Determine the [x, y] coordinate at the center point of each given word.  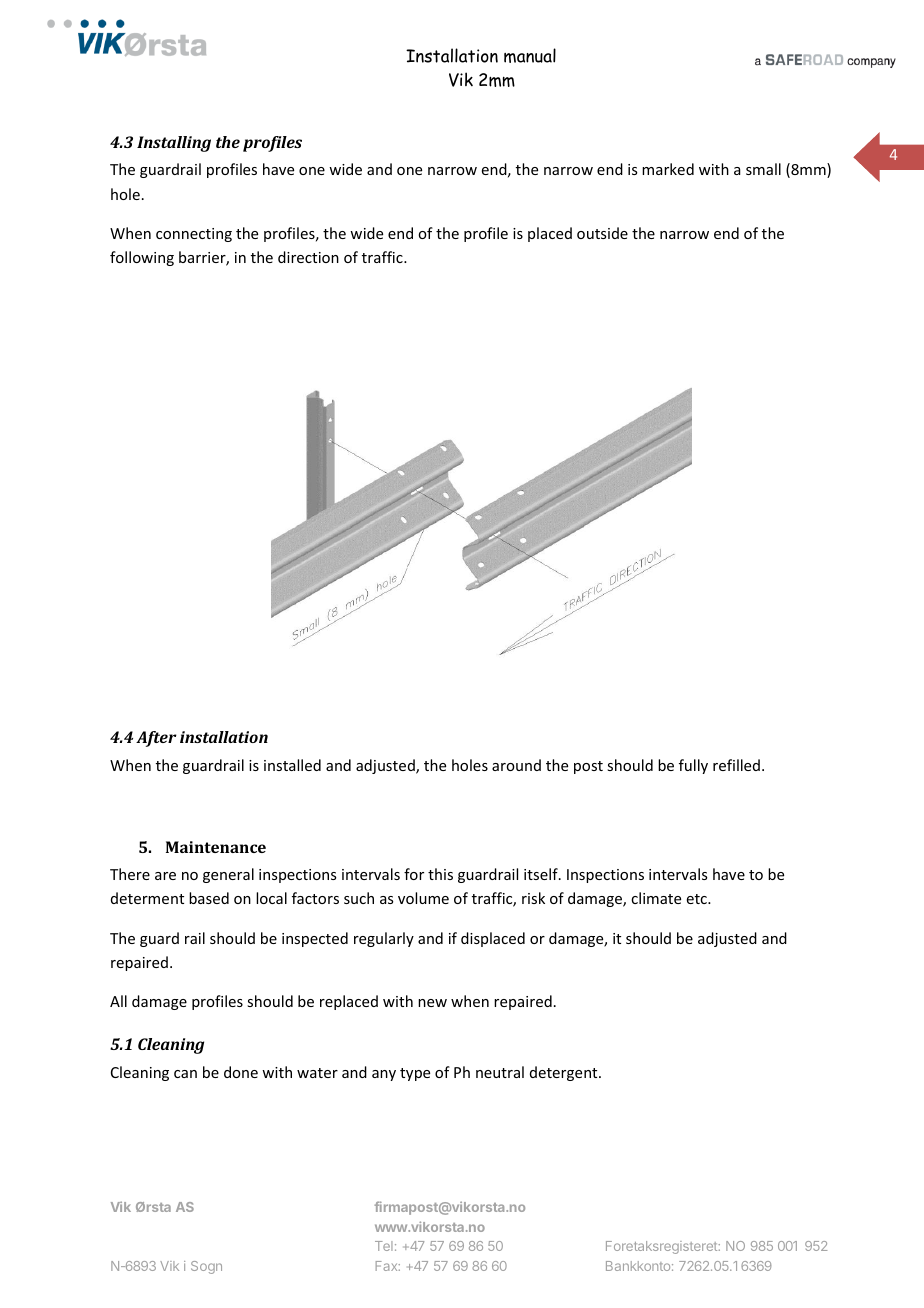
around [516, 765]
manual [530, 55]
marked [668, 169]
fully [693, 766]
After [156, 739]
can [185, 1074]
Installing [174, 144]
